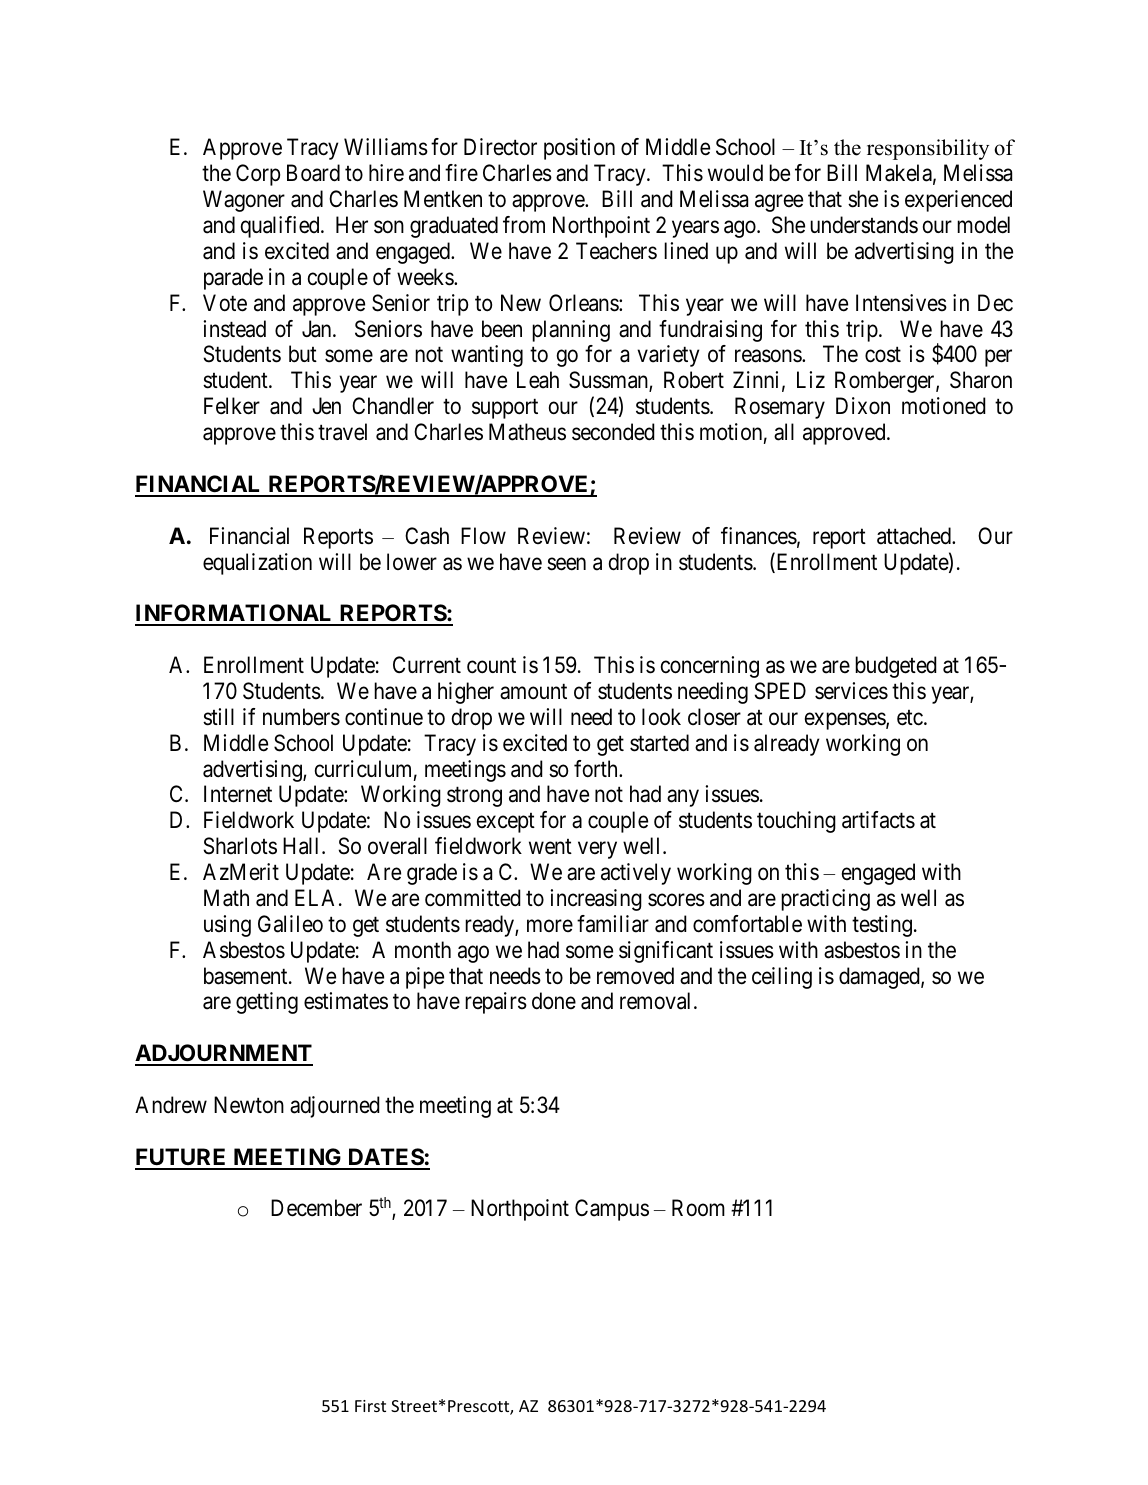  I want to click on First, so click(370, 1406).
